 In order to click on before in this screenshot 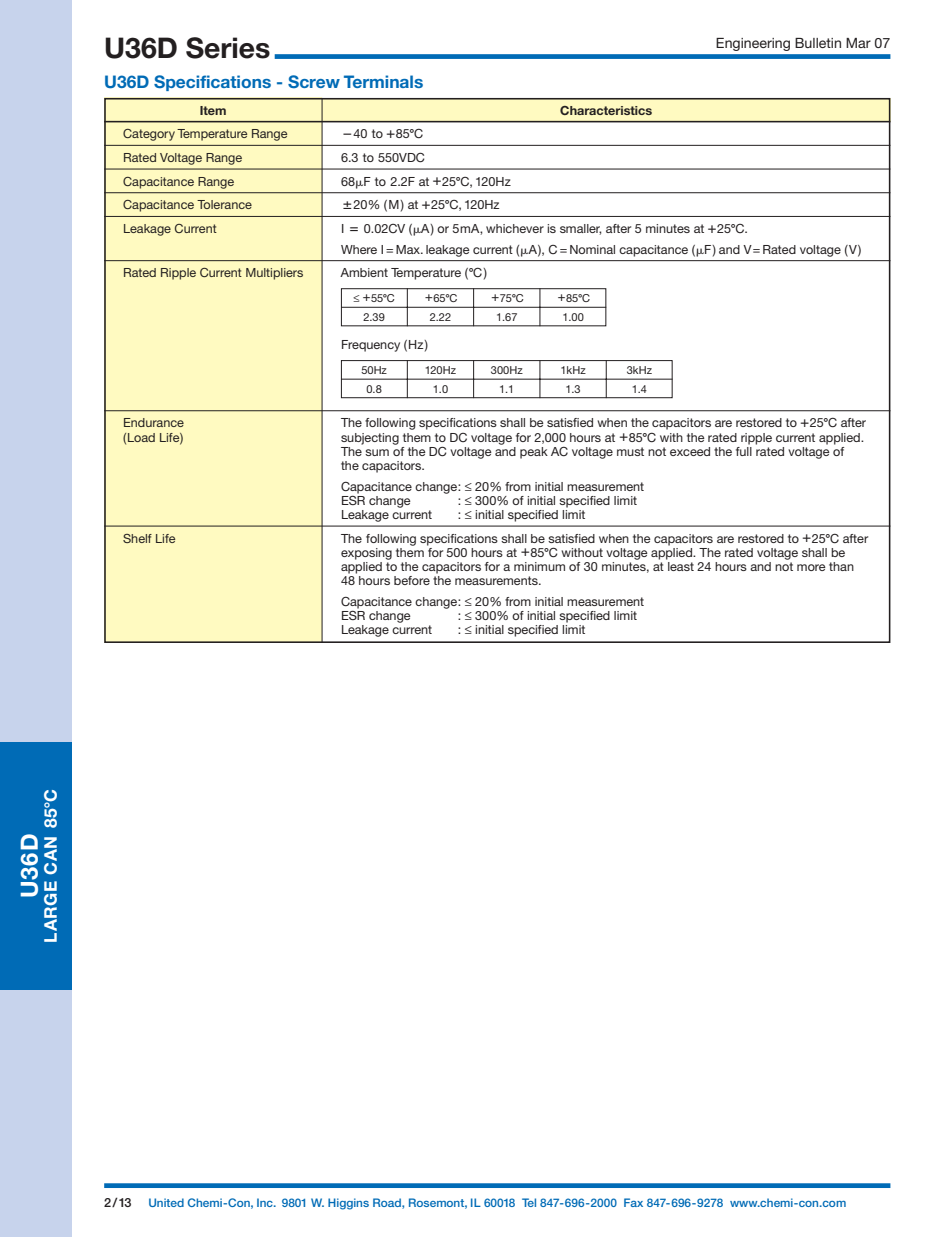, I will do `click(412, 580)`.
